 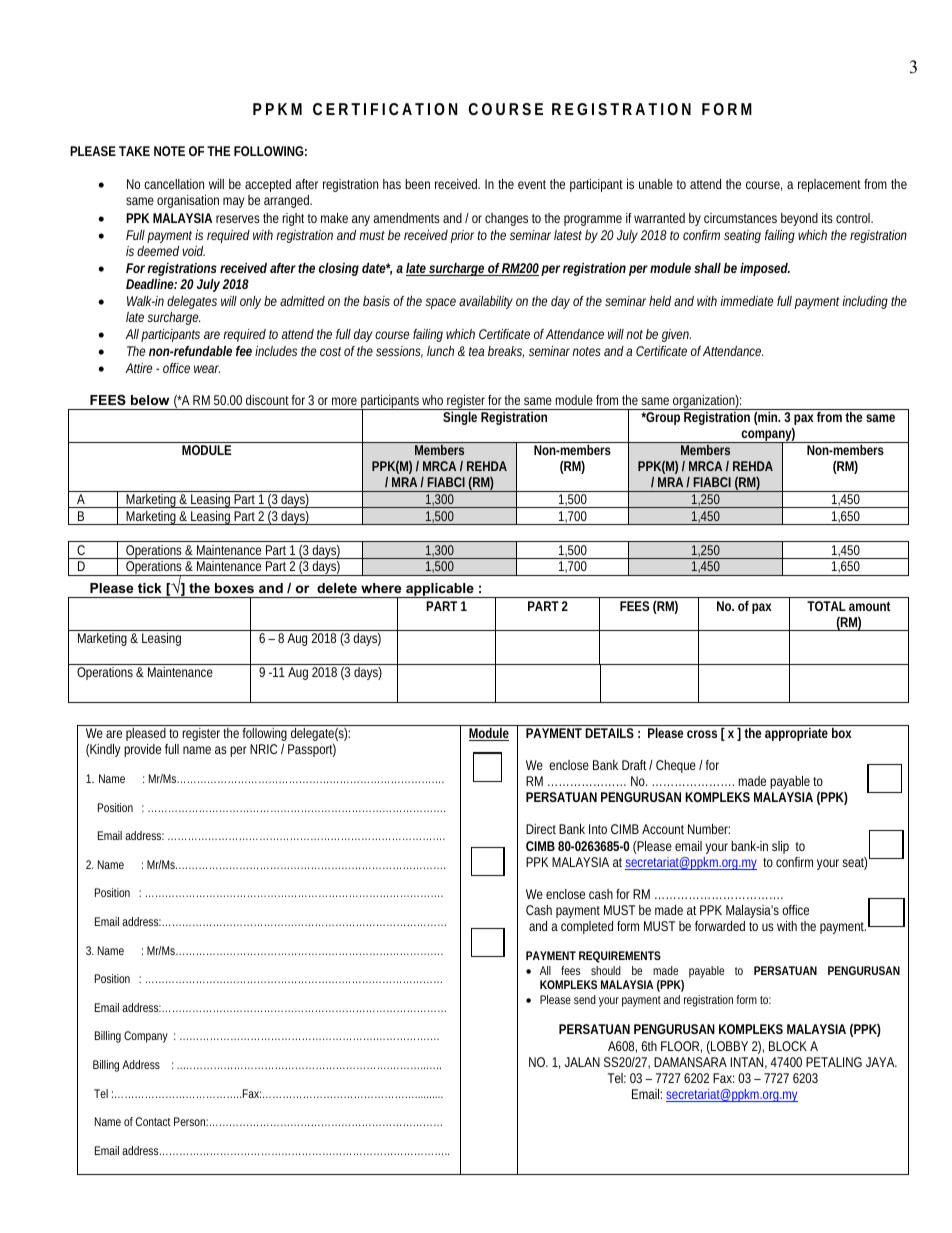 I want to click on JALAN, so click(x=582, y=1062).
